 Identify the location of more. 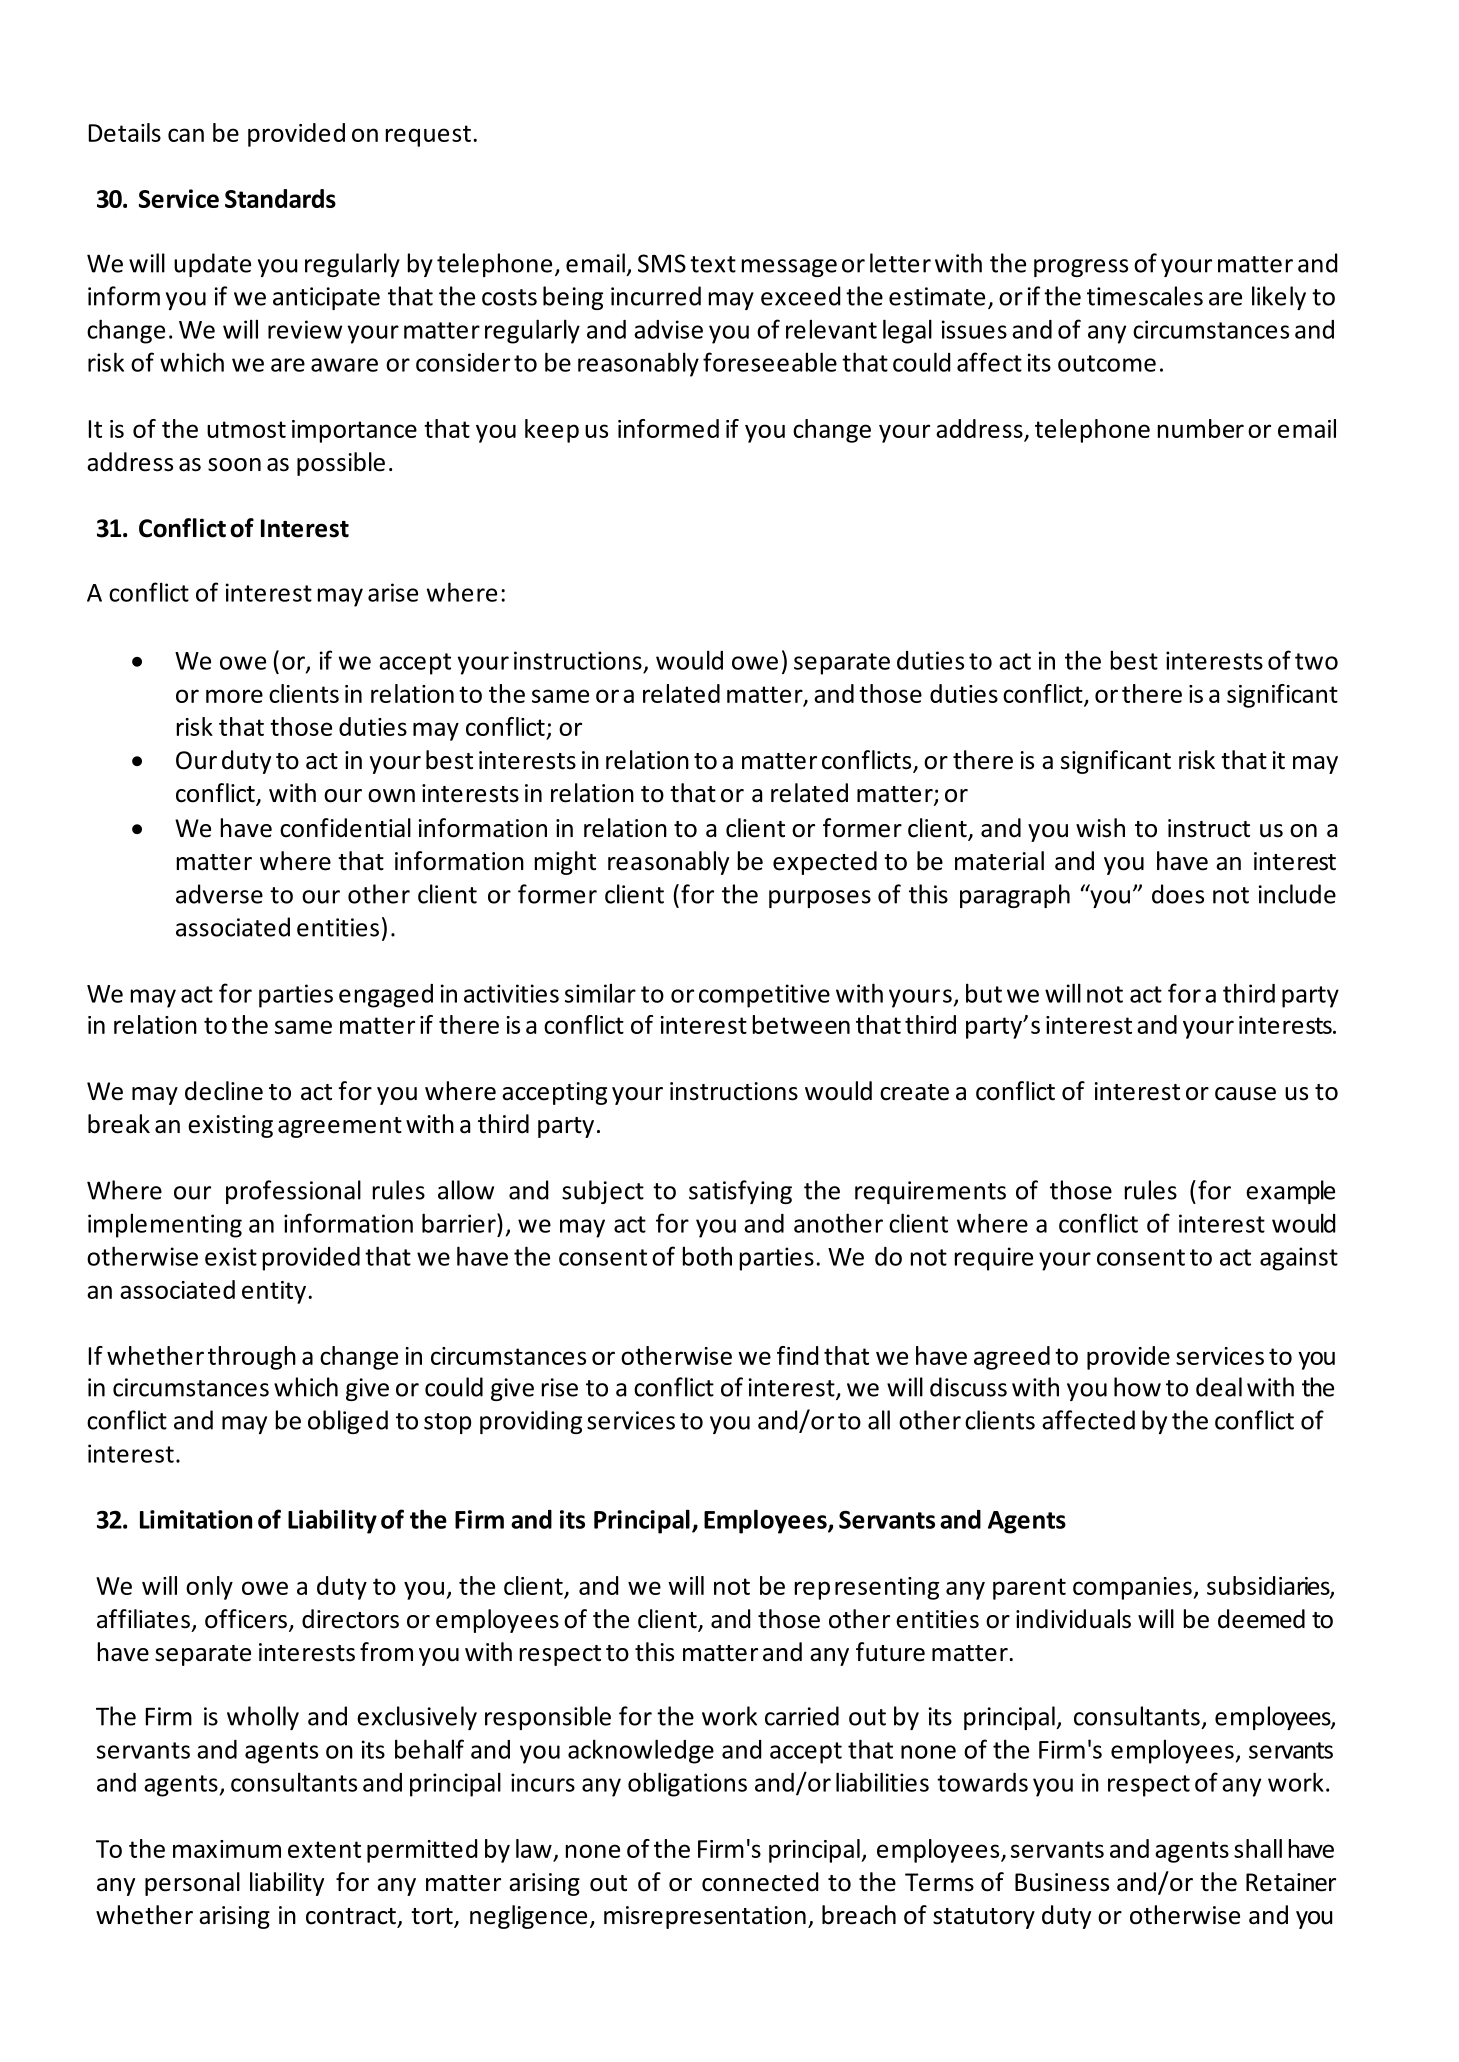
(234, 696).
